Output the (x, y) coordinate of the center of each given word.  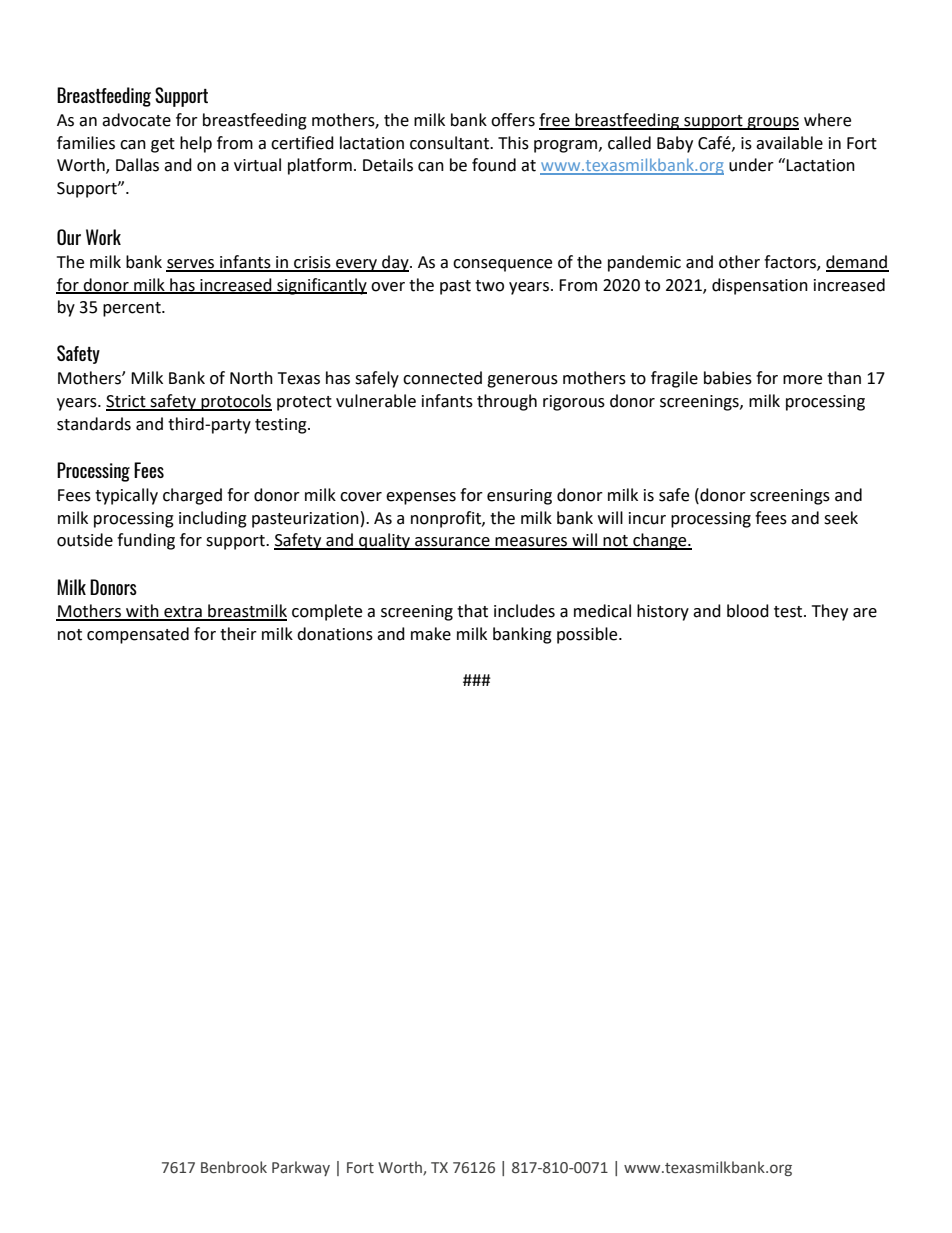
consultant (450, 143)
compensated (138, 635)
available (789, 143)
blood (748, 611)
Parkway (301, 1168)
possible (588, 635)
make (431, 634)
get (163, 145)
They (830, 612)
